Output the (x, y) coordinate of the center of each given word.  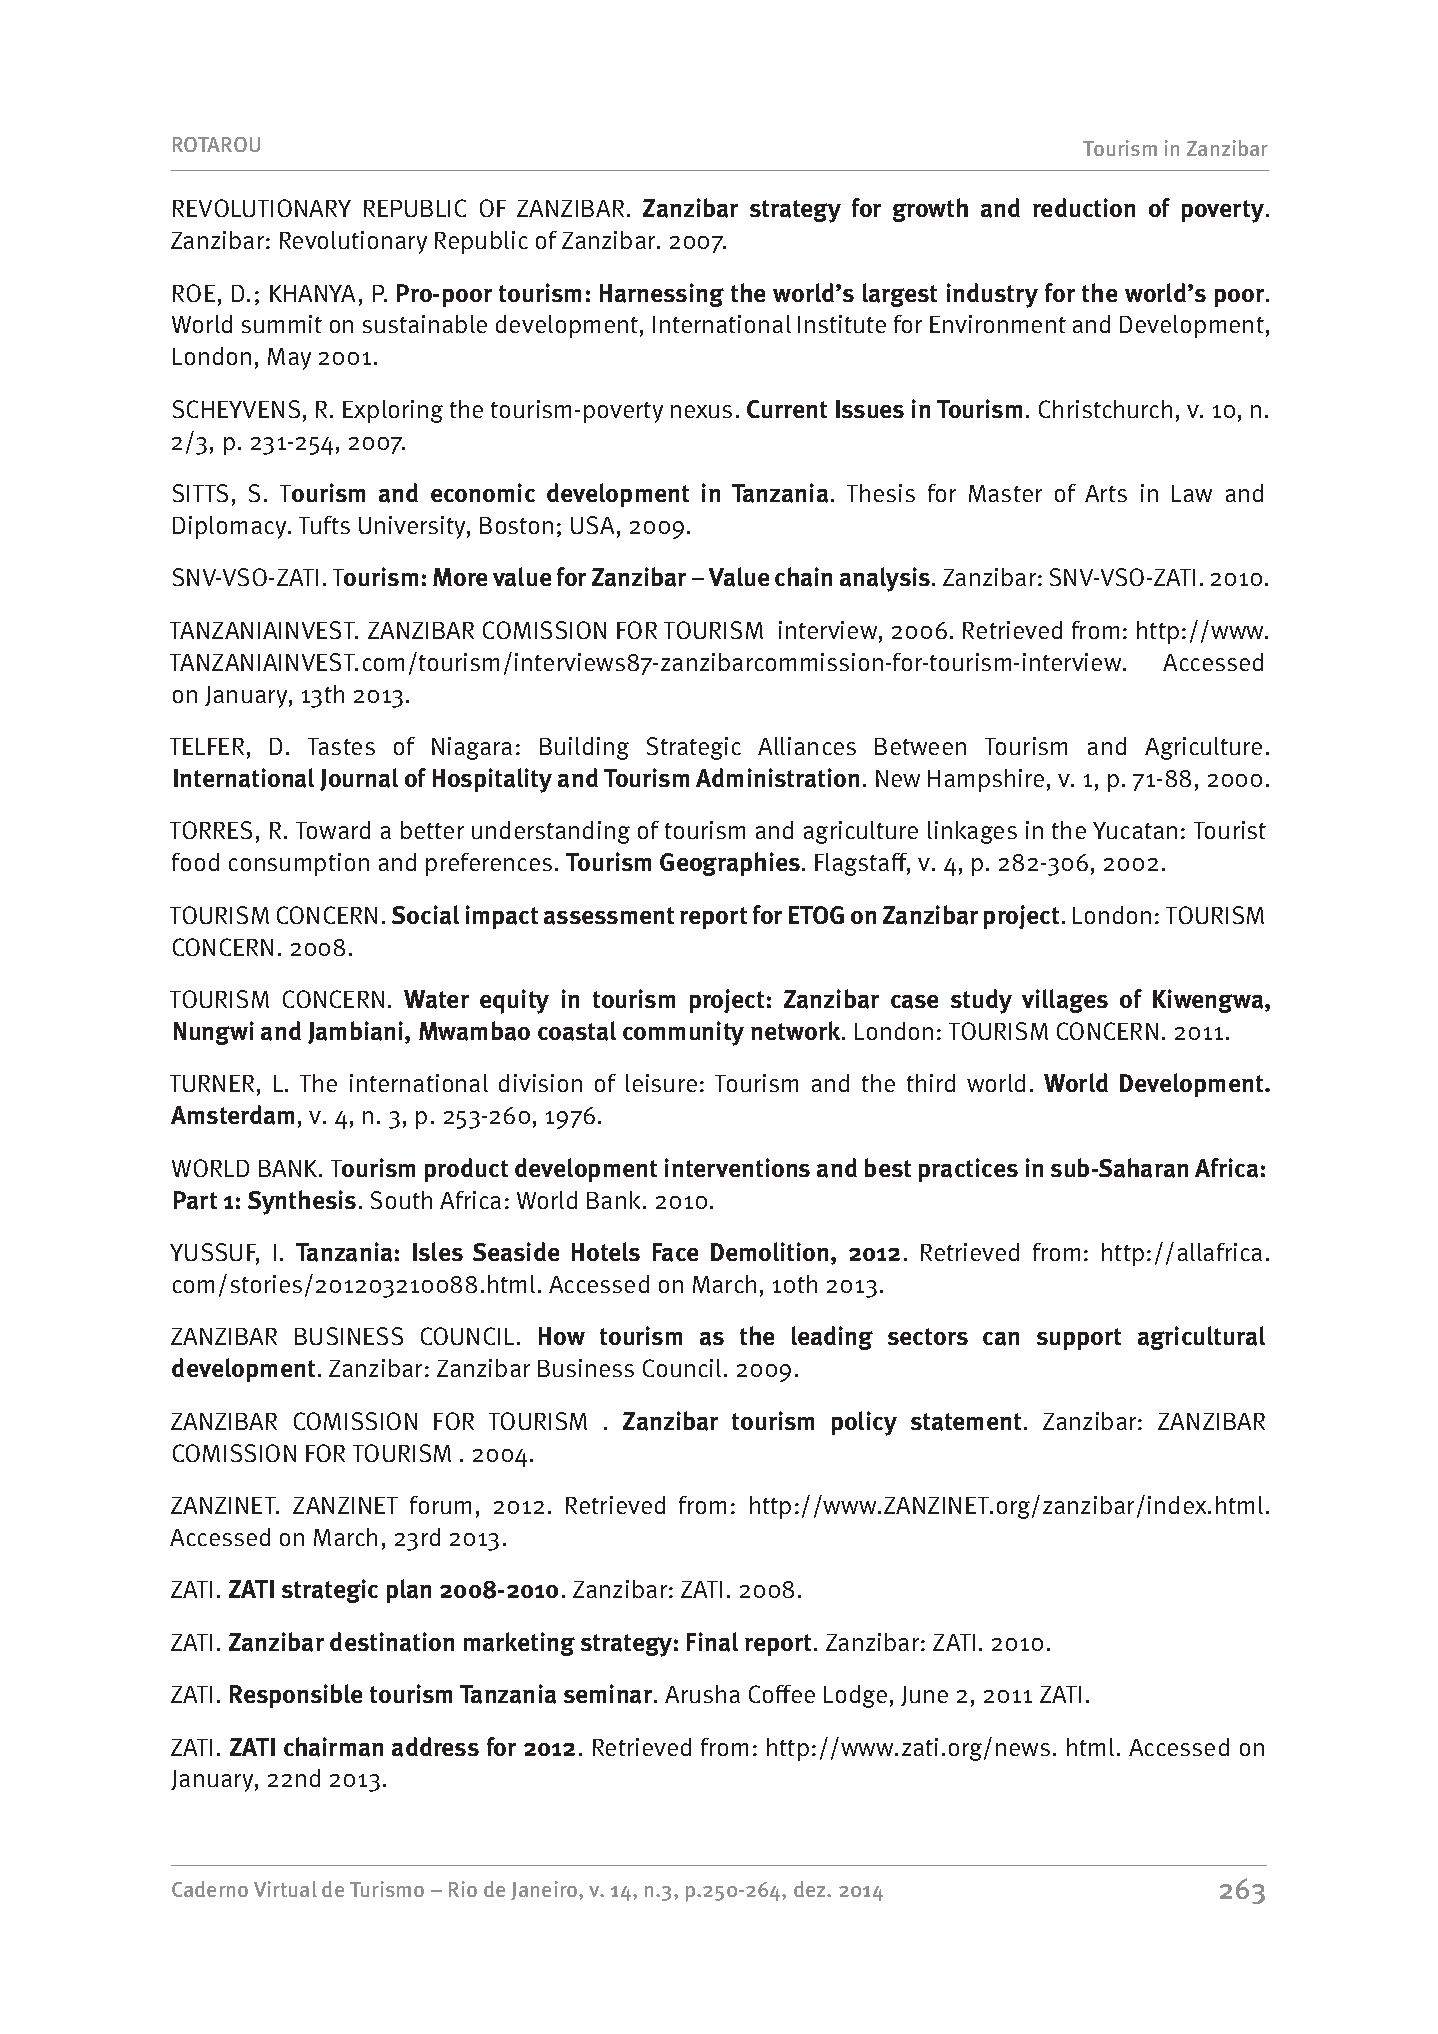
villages (1065, 1001)
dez (811, 1889)
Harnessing (662, 295)
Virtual (285, 1889)
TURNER (212, 1083)
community (683, 1033)
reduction (1084, 207)
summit (282, 324)
